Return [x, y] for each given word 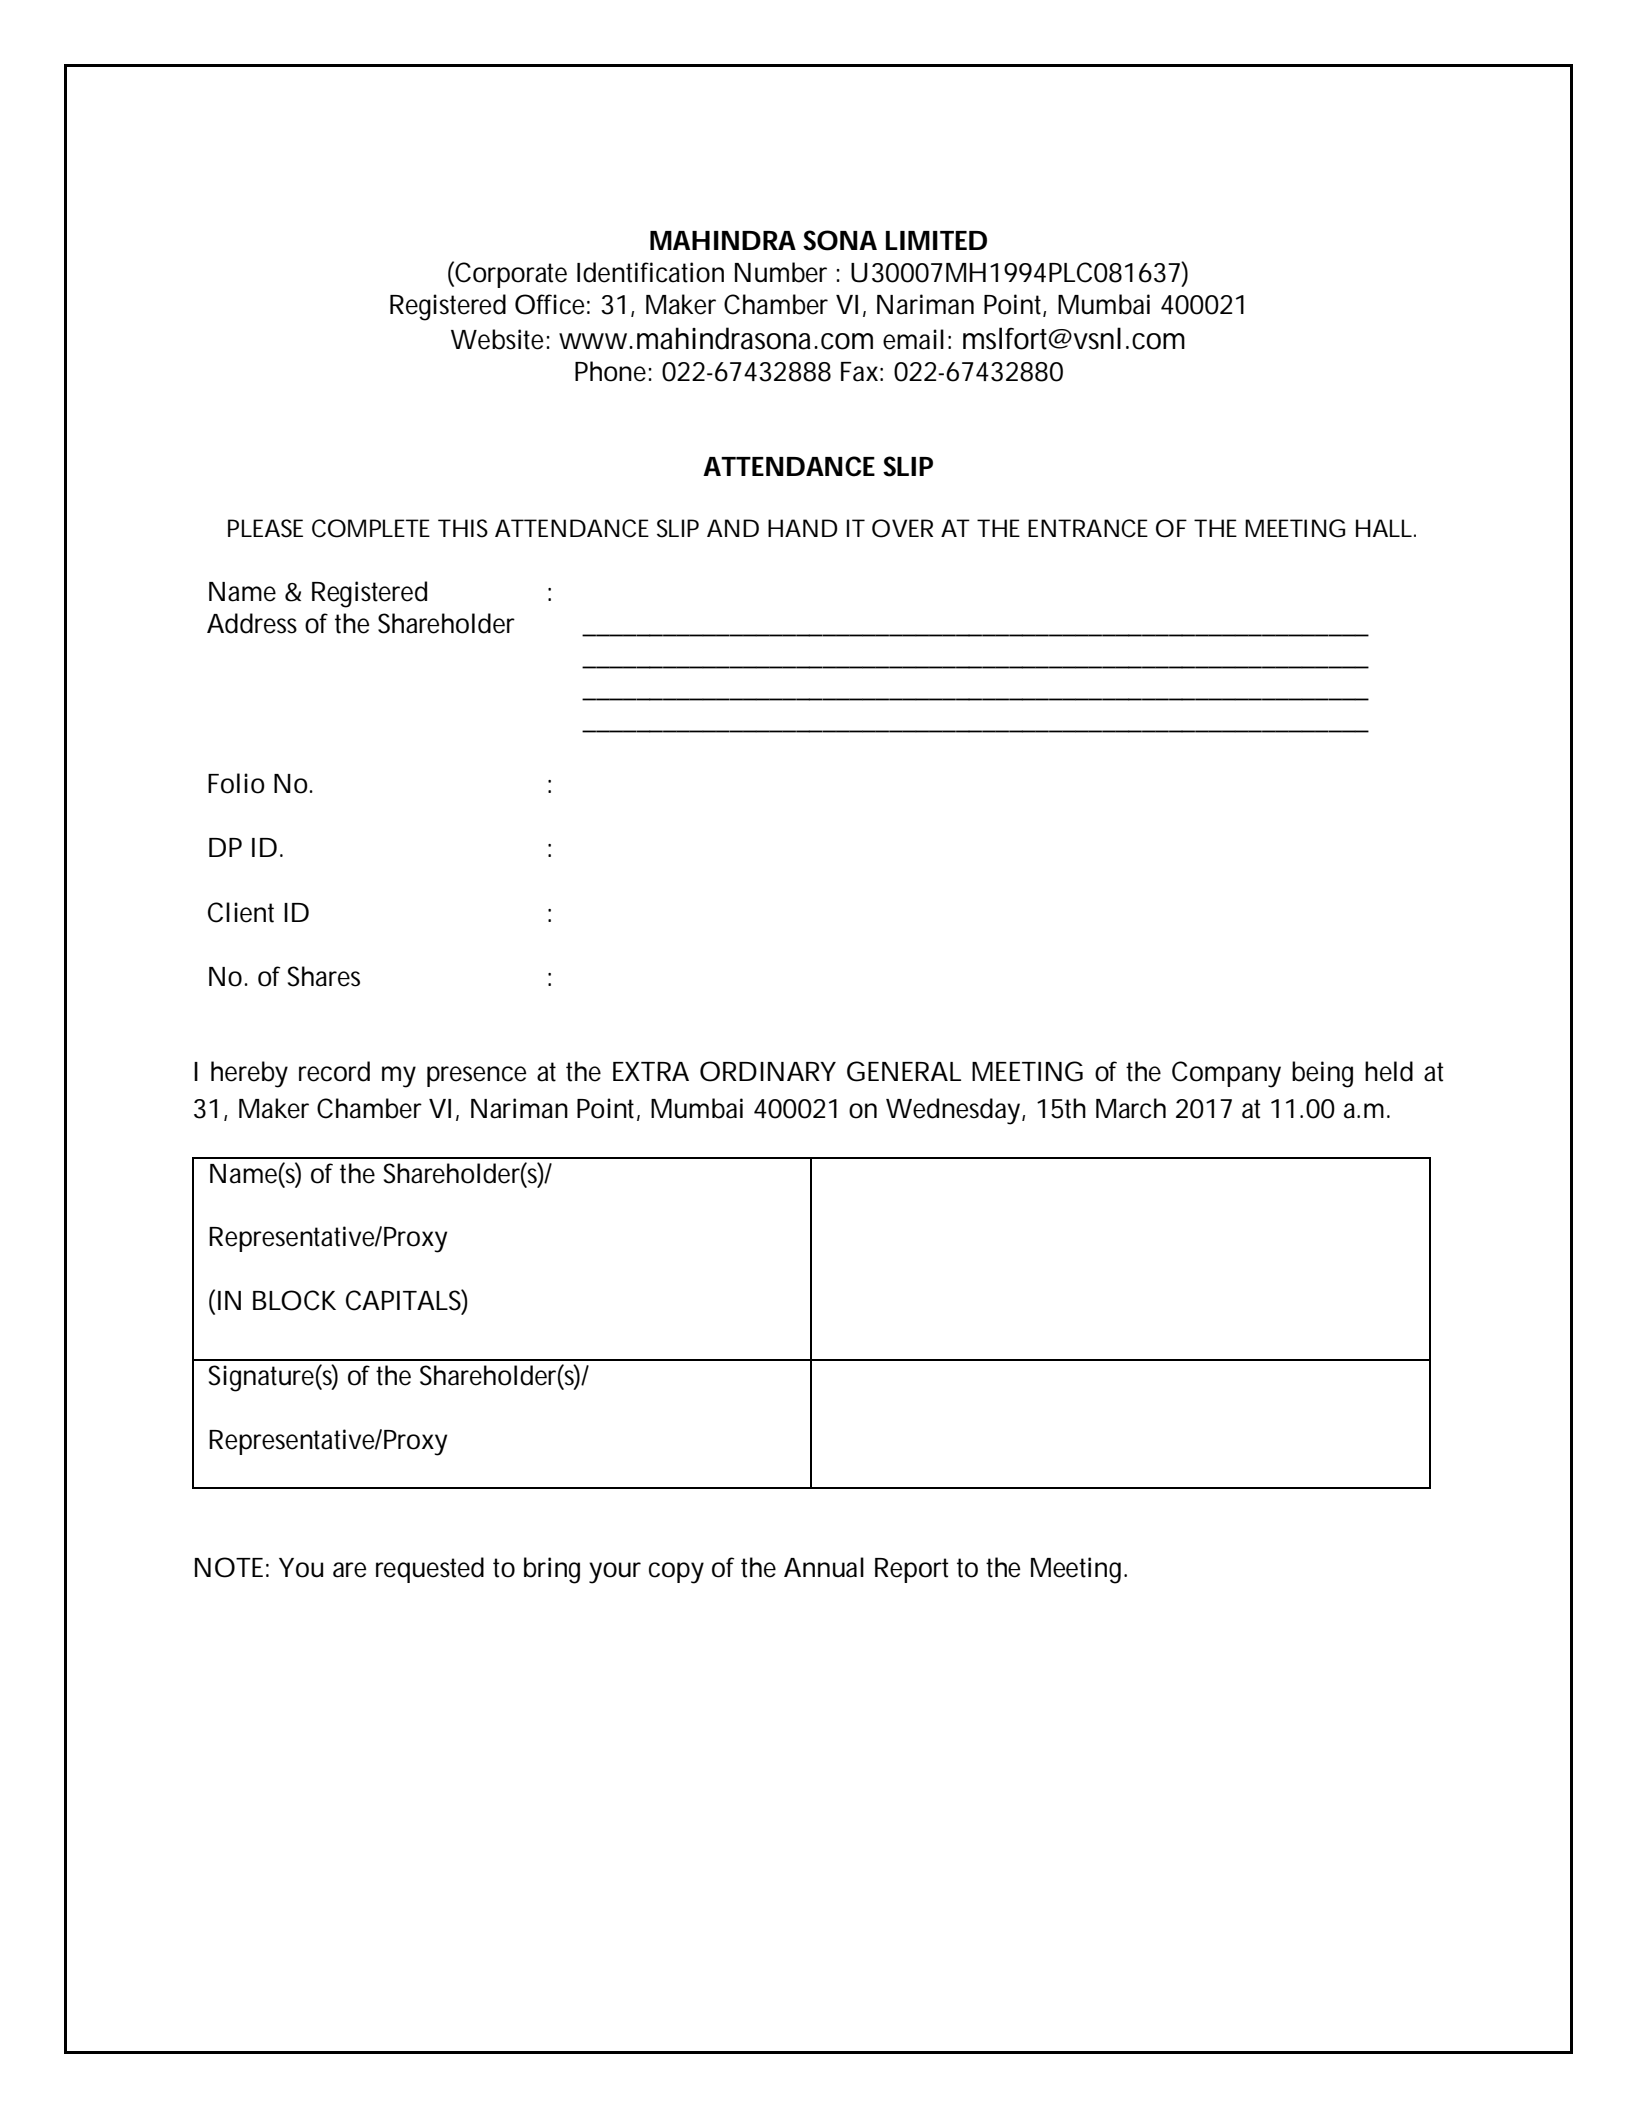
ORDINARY [768, 1071]
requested [430, 1570]
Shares [324, 976]
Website [497, 339]
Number [781, 272]
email [913, 339]
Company [1226, 1074]
